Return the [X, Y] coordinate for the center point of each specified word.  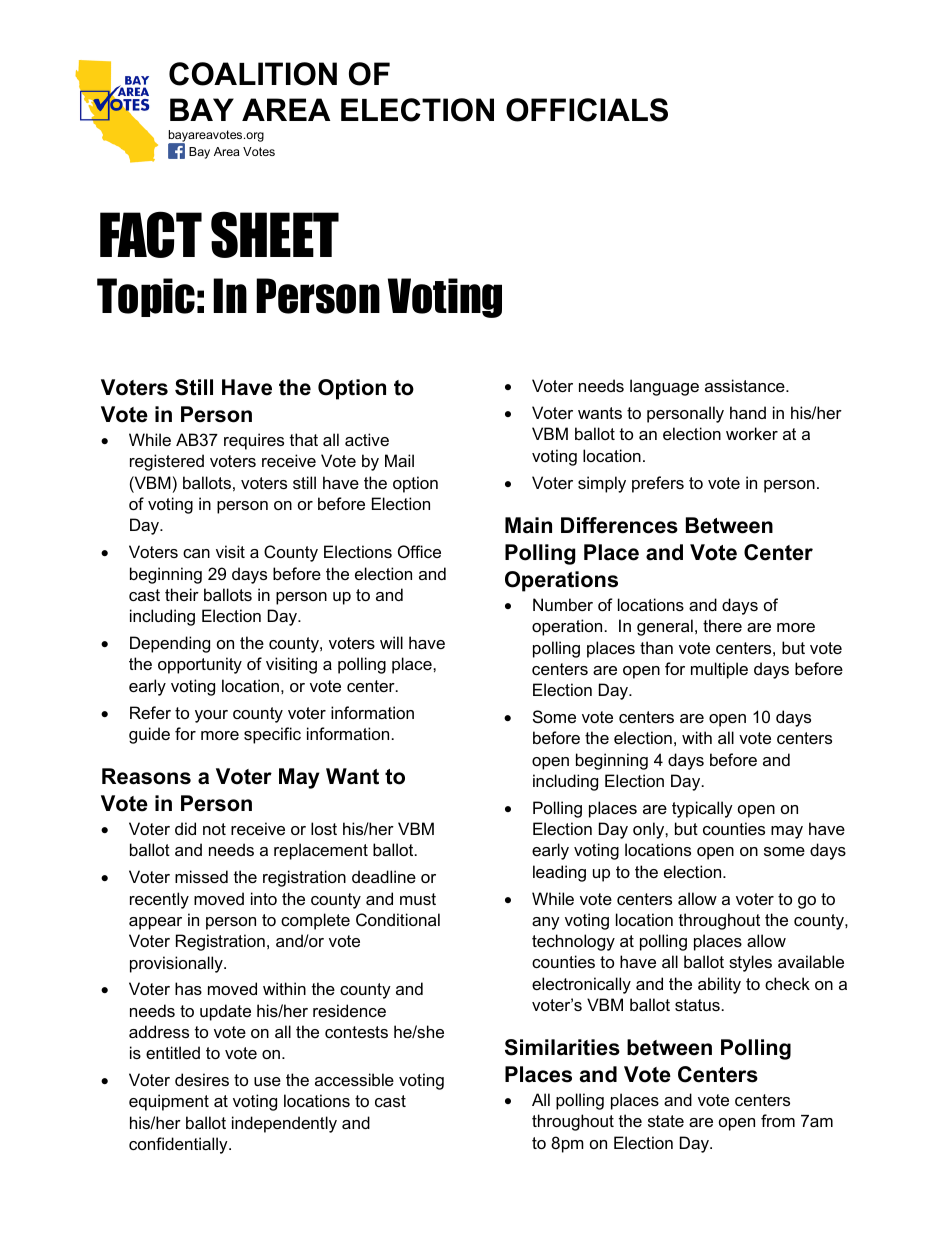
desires [202, 1079]
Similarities [562, 1047]
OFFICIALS [587, 110]
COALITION [253, 74]
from [778, 1120]
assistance [746, 385]
